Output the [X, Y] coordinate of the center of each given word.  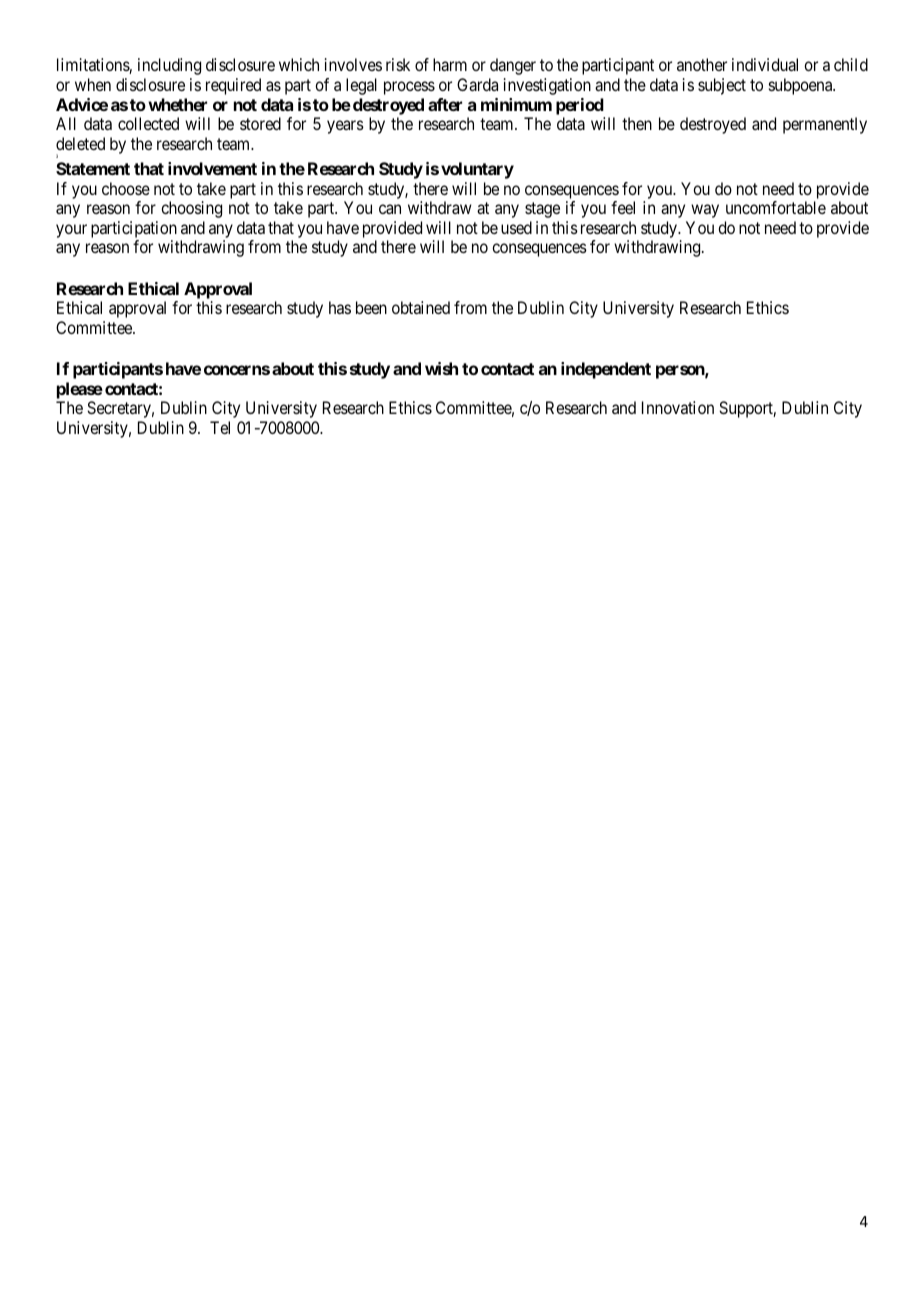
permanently [825, 125]
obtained [421, 307]
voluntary [477, 170]
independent [606, 370]
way [705, 211]
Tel [220, 427]
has [340, 307]
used [516, 227]
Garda [477, 84]
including [169, 66]
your [71, 231]
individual [765, 64]
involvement [212, 168]
